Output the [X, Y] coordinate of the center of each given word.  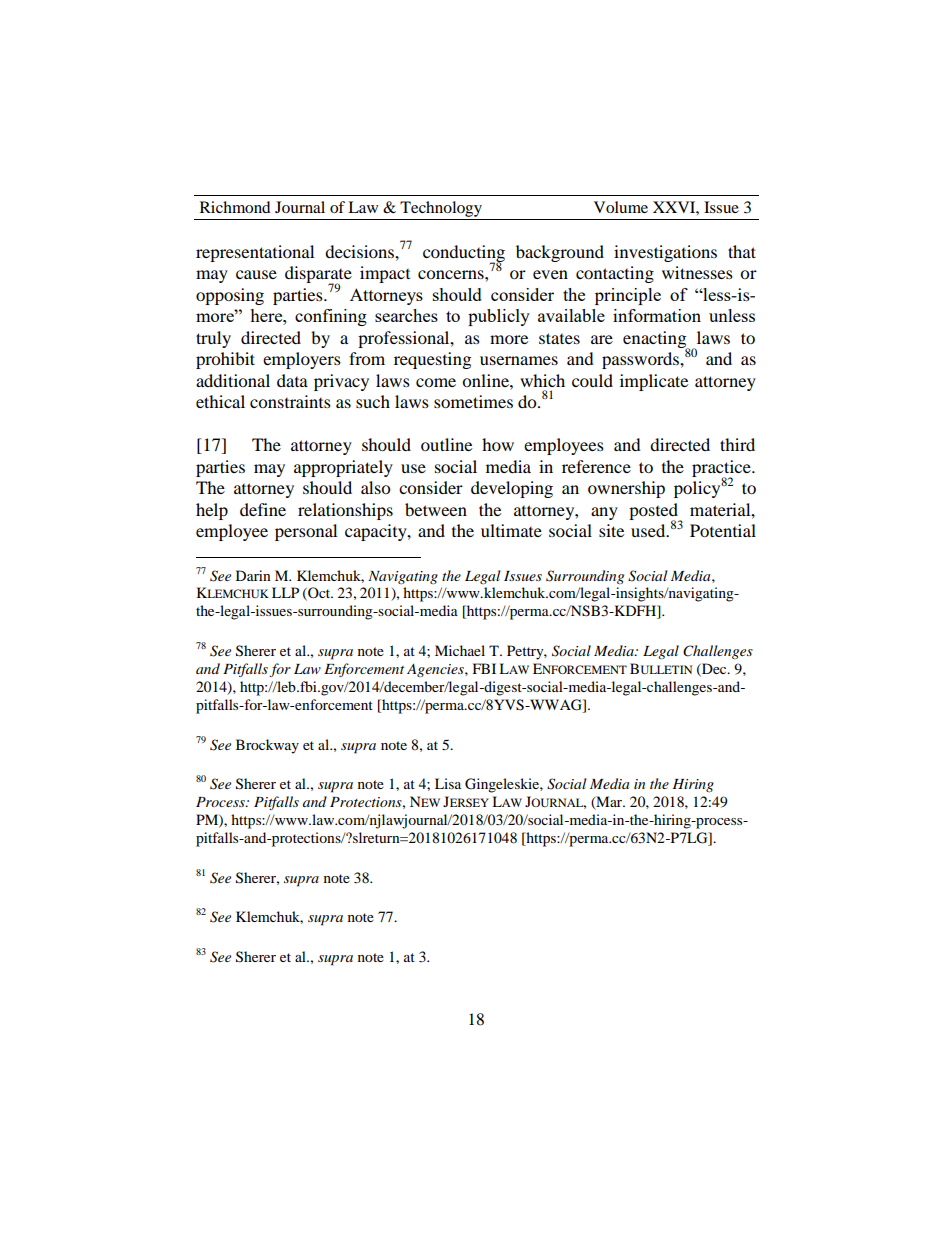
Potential [723, 530]
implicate [654, 382]
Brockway [267, 746]
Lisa [448, 783]
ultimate [511, 530]
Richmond [235, 207]
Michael [460, 650]
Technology [441, 209]
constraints [290, 401]
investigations [665, 253]
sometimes [473, 401]
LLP [285, 592]
